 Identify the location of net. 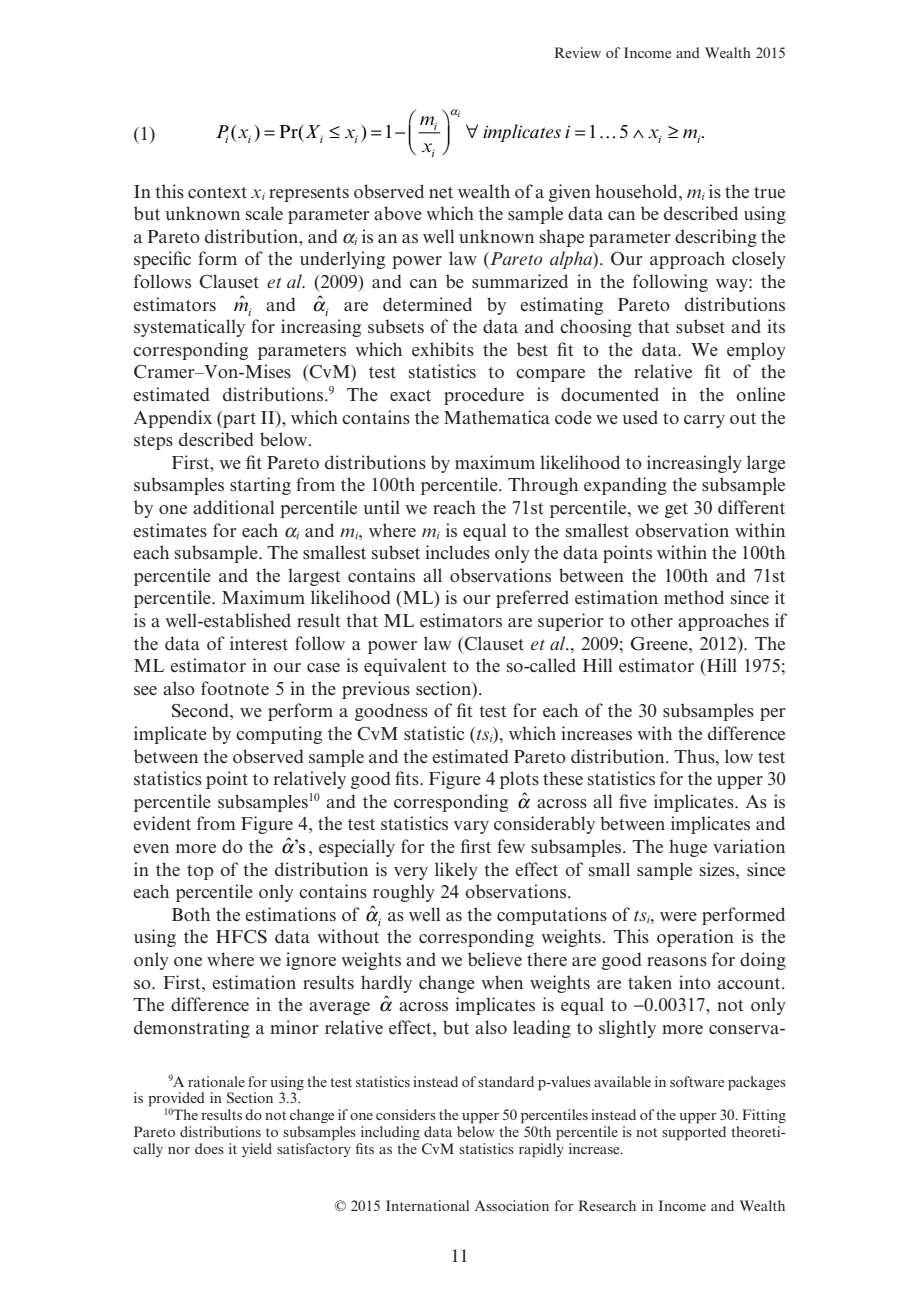
(441, 193).
